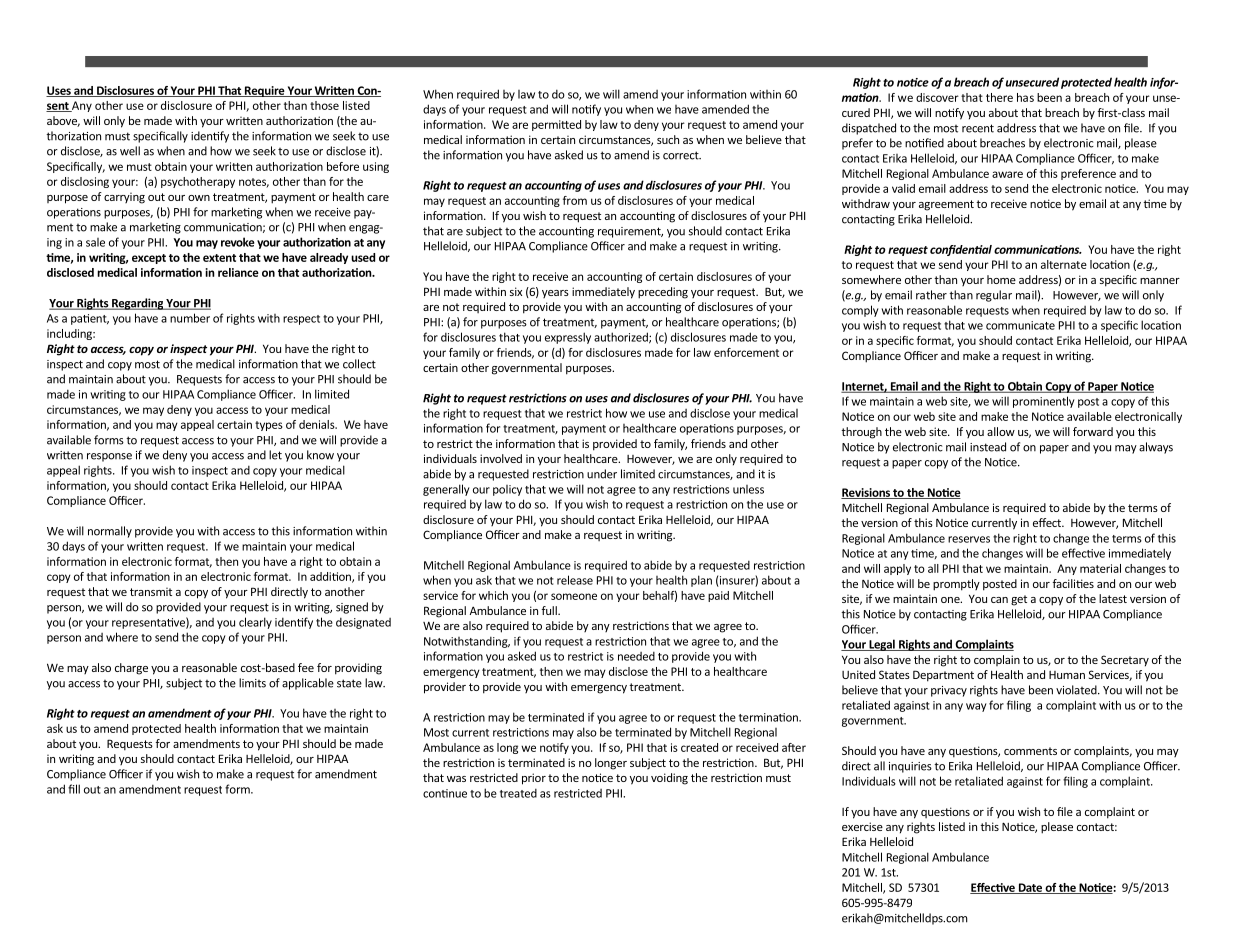  I want to click on recent, so click(978, 128).
